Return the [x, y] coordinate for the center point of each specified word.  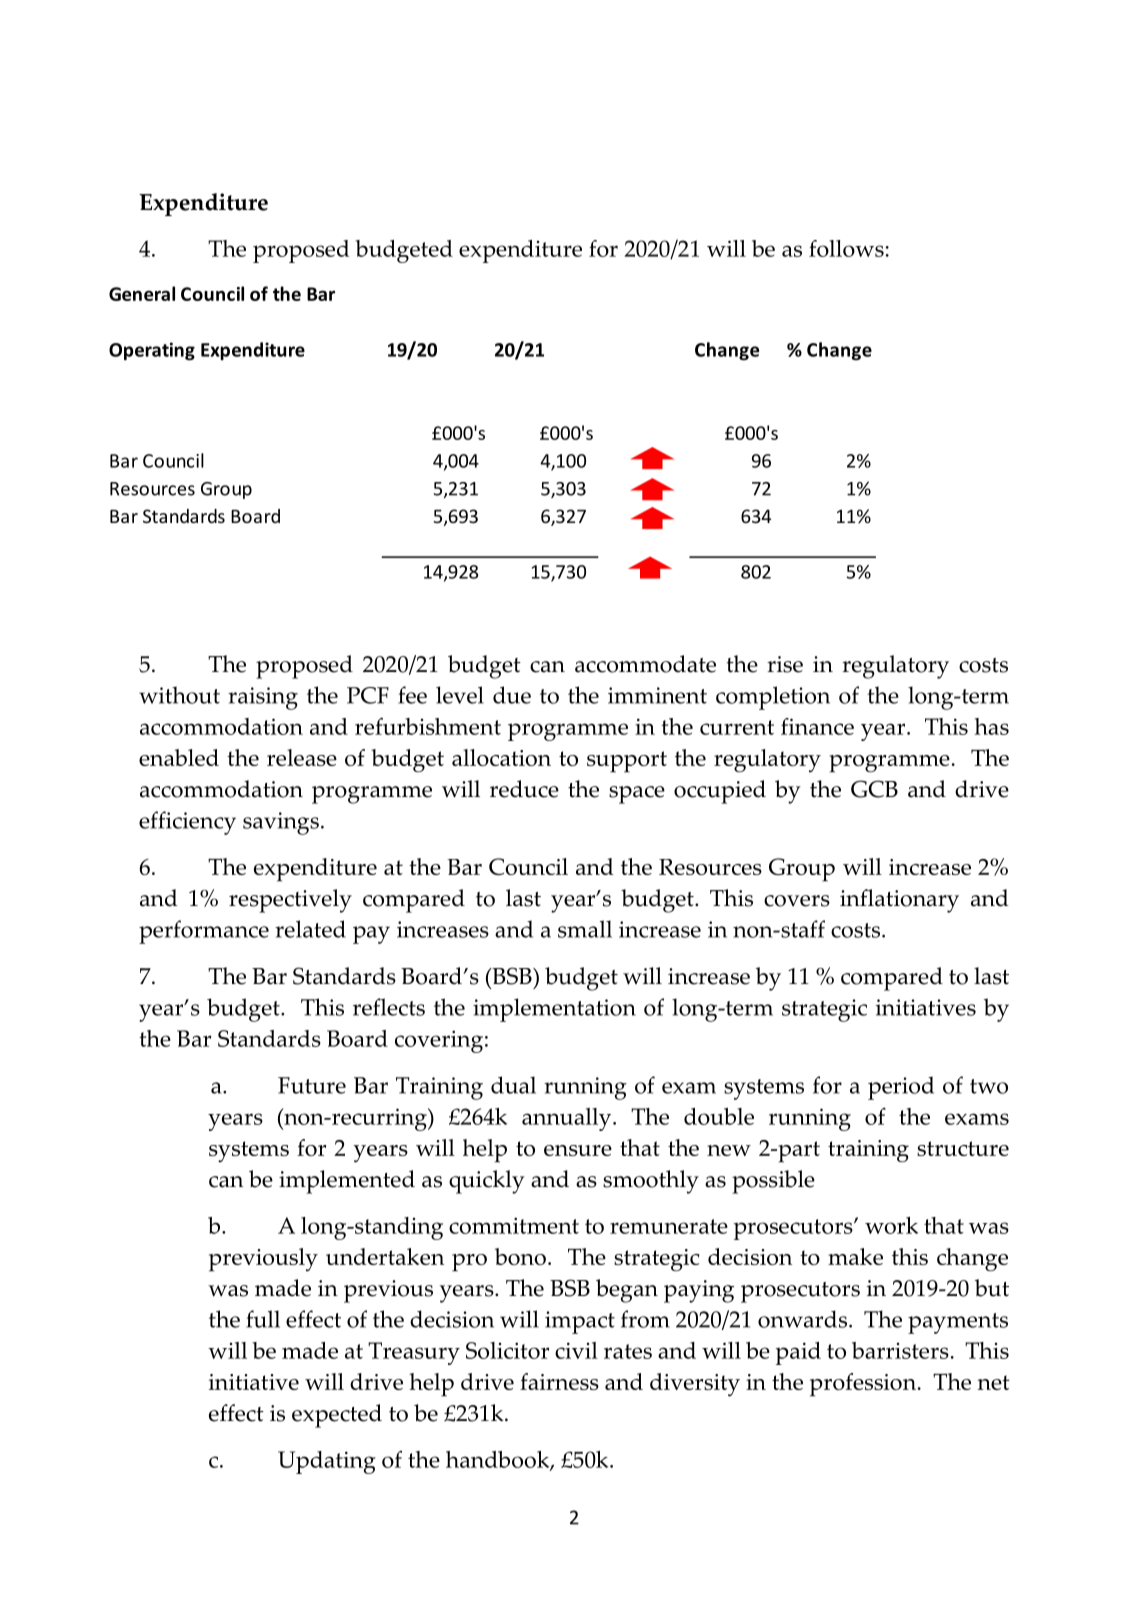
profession [863, 1385]
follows [846, 248]
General [142, 293]
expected [337, 1416]
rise [785, 664]
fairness [559, 1381]
